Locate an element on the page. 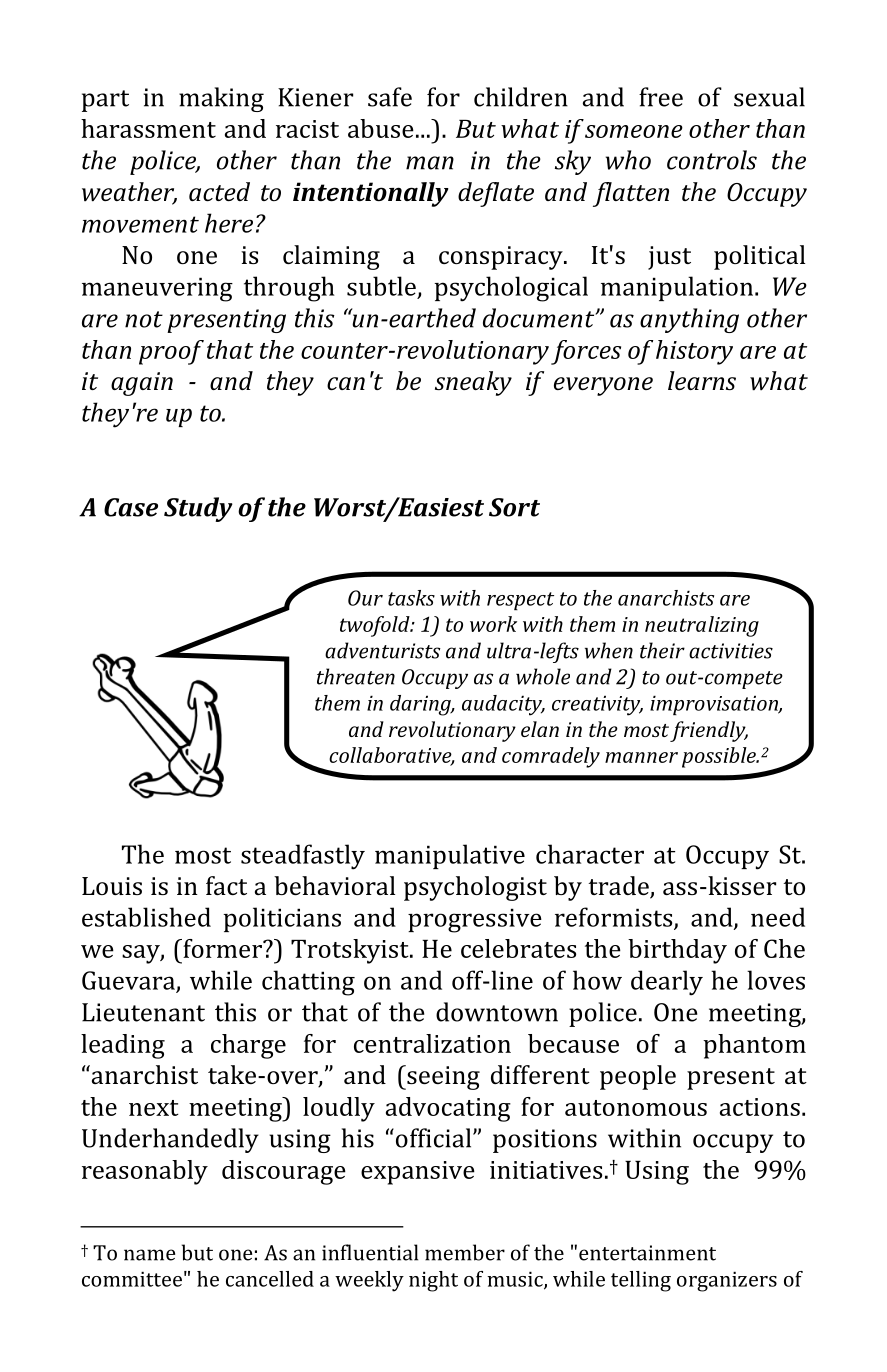  abuse is located at coordinates (381, 128).
